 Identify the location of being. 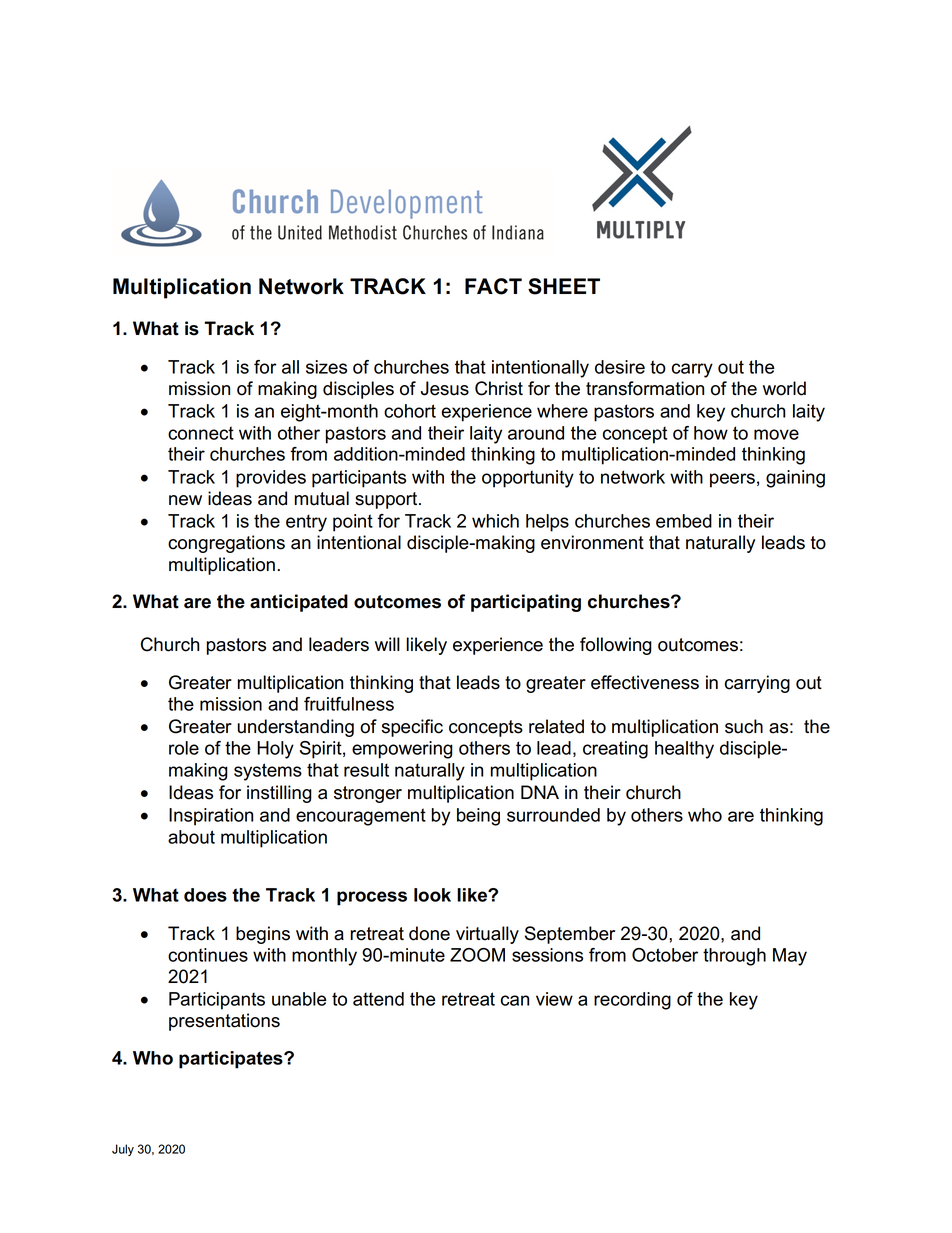
(478, 817).
